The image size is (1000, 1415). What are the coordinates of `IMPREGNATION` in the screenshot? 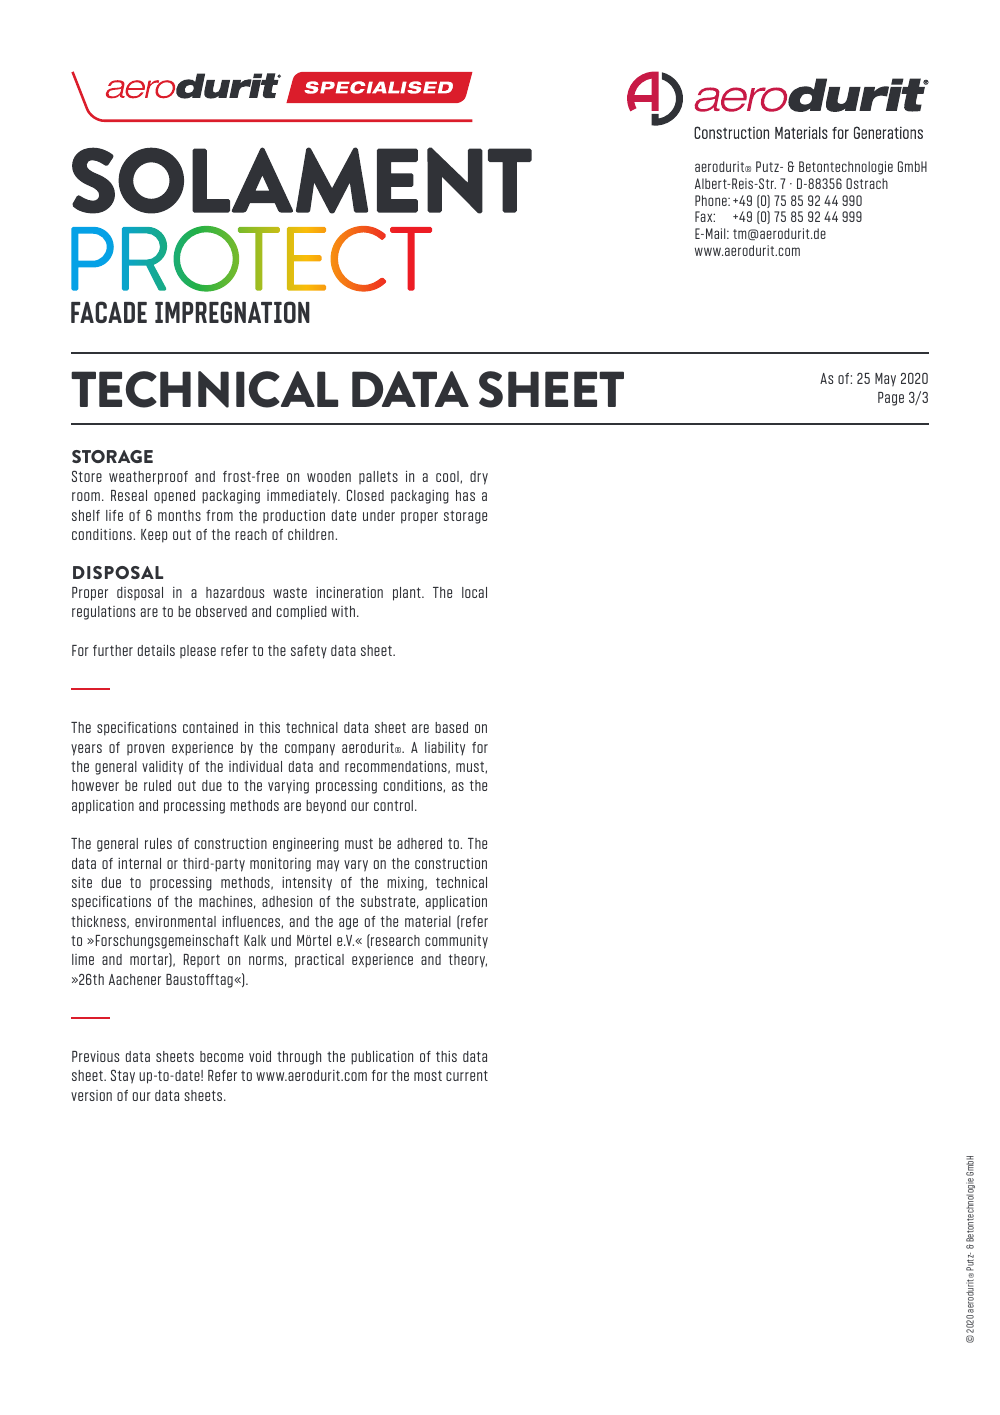 It's located at (232, 312).
